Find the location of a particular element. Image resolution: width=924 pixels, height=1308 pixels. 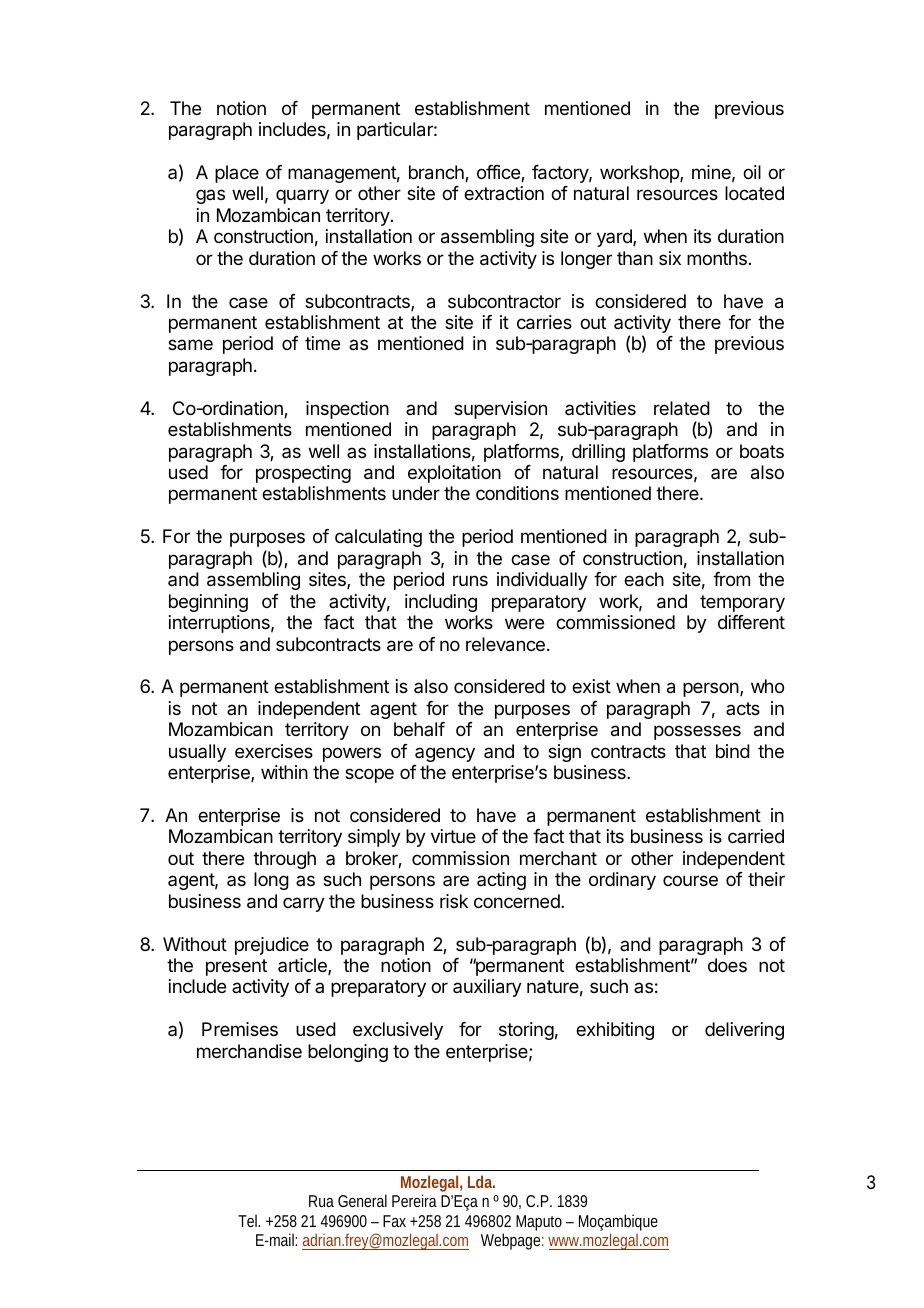

extraction is located at coordinates (504, 193).
